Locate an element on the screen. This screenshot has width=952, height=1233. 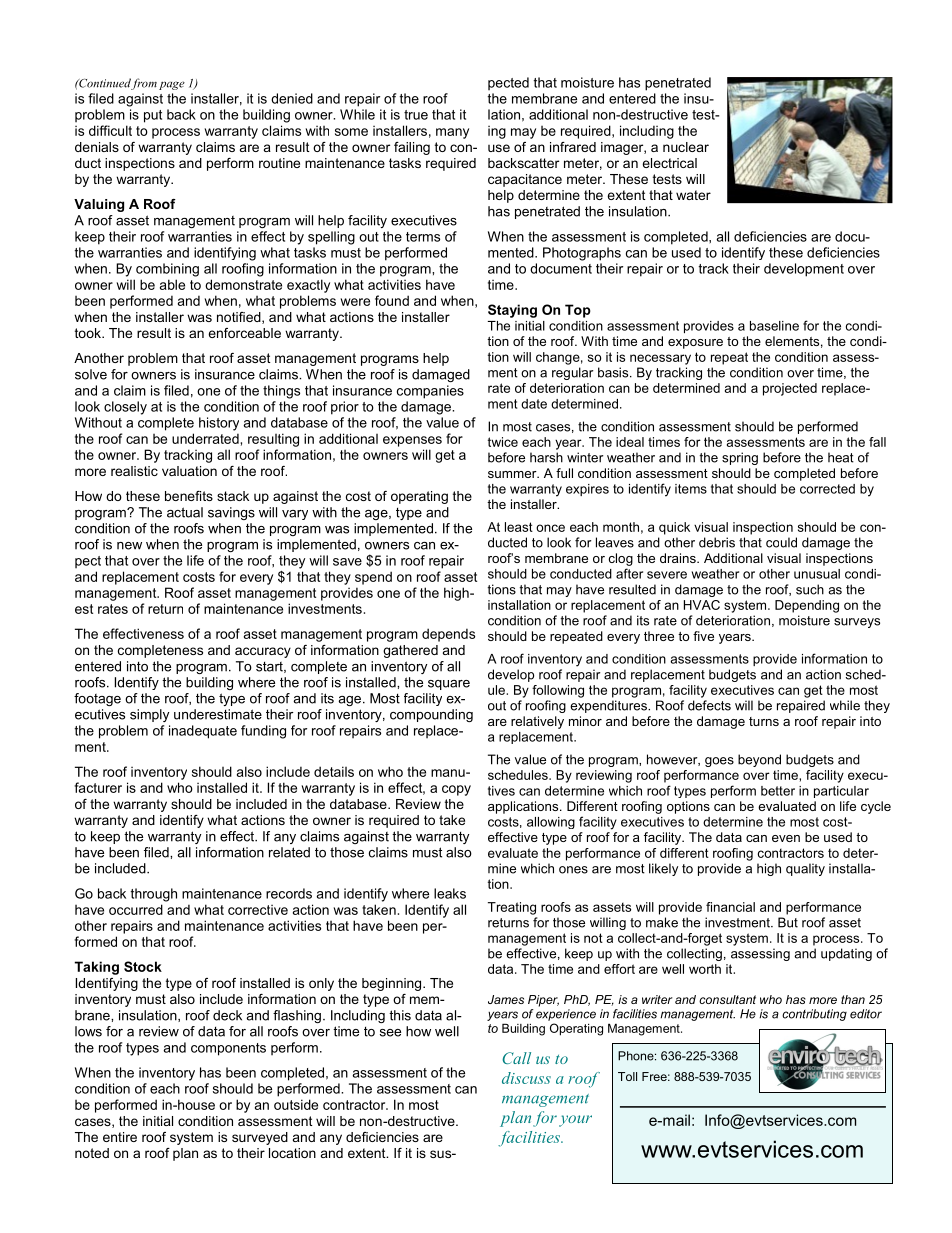
depends is located at coordinates (448, 635).
